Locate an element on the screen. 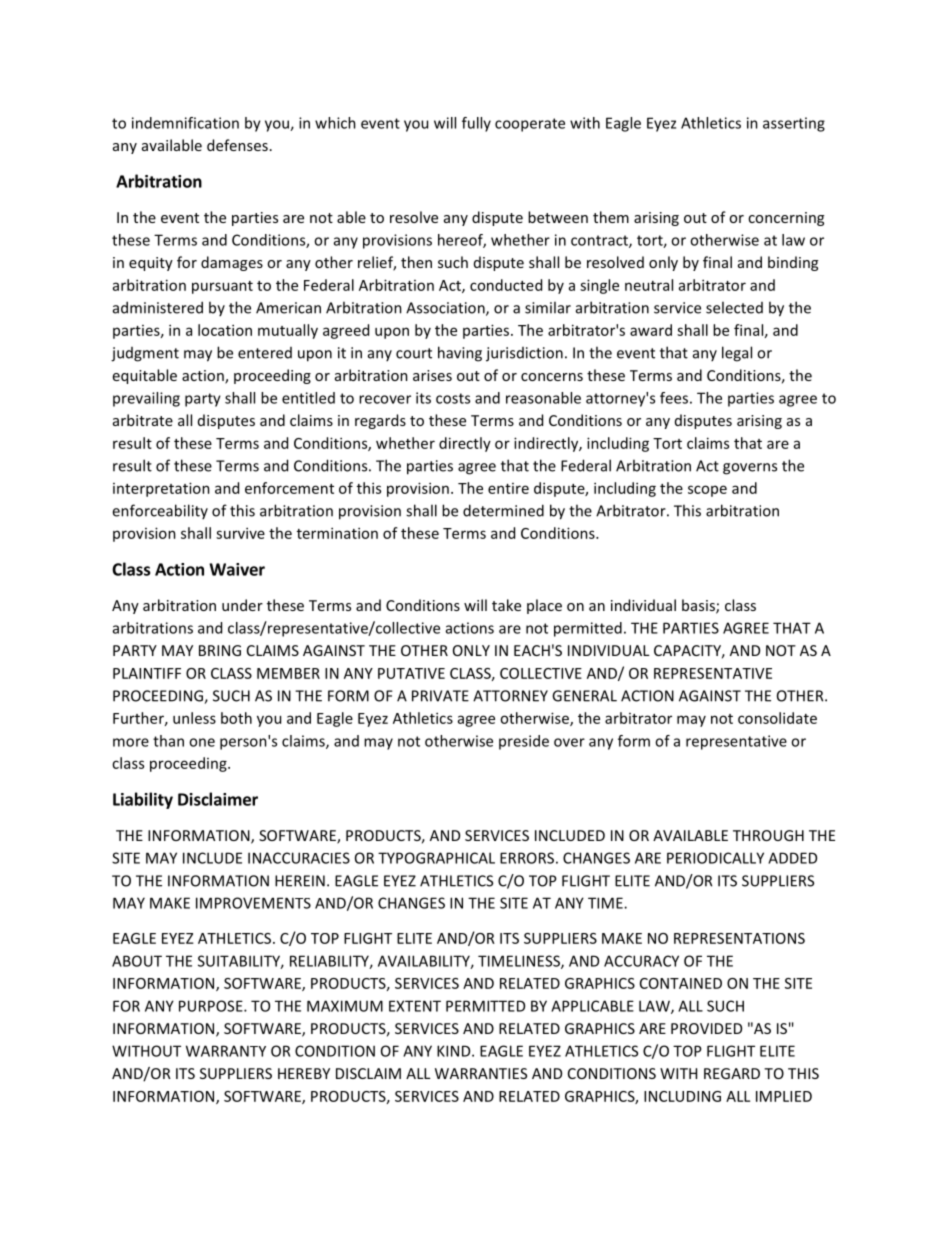 This screenshot has height=1233, width=952. TYPOGRAPHICAL is located at coordinates (436, 858).
